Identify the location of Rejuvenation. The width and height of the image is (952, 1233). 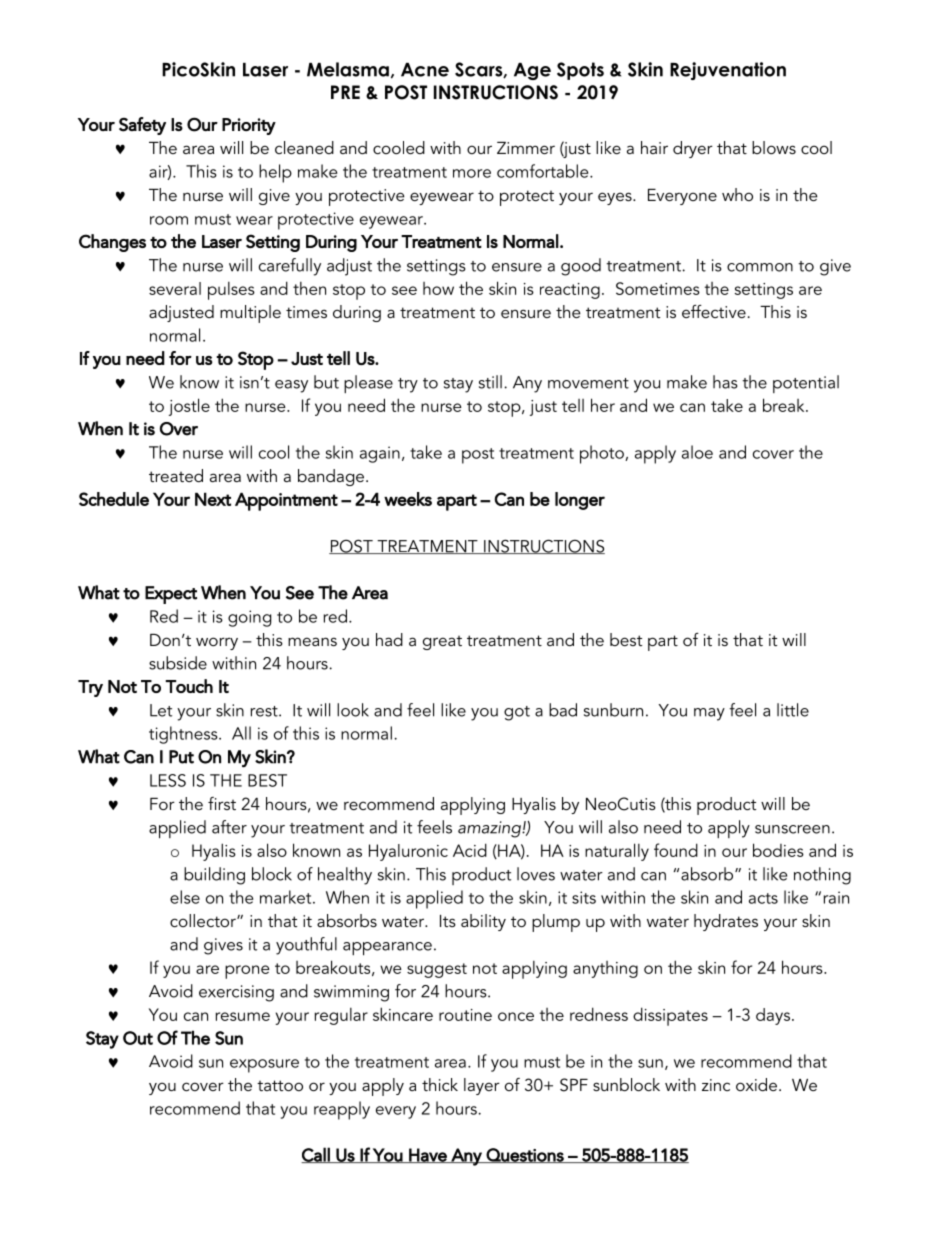
(728, 71).
